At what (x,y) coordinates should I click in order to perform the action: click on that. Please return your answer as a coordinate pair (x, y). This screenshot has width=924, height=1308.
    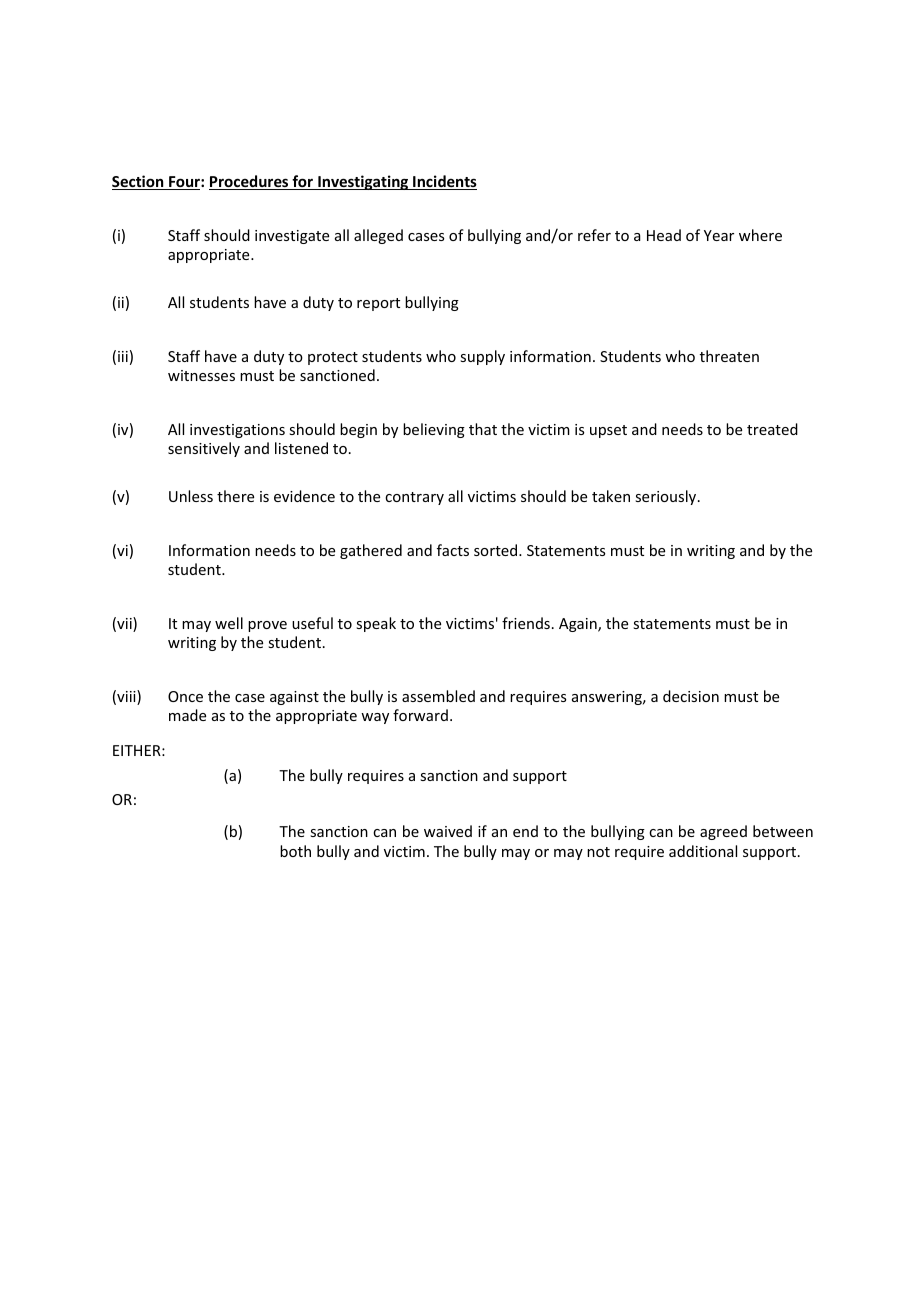
    Looking at the image, I should click on (483, 429).
